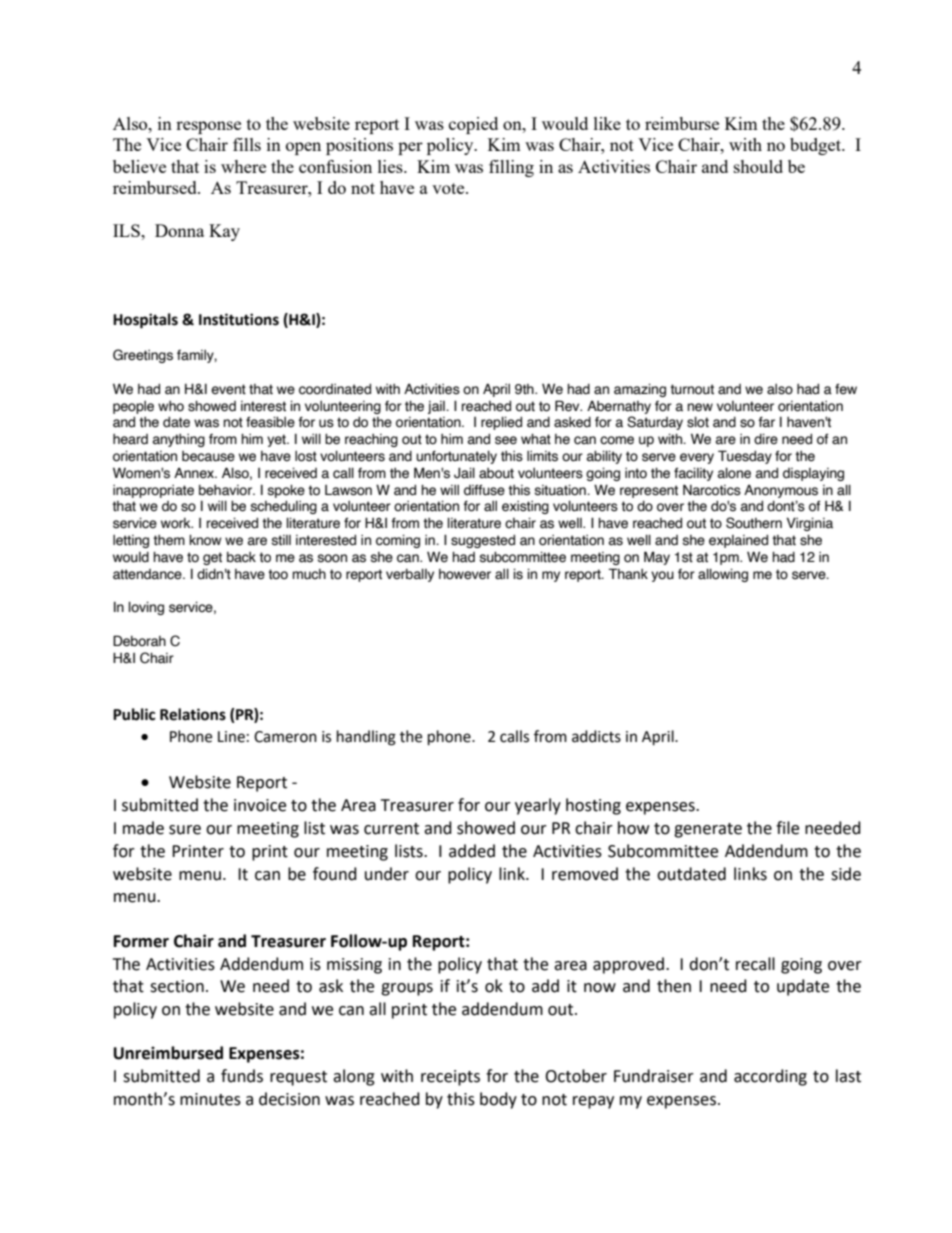 This image has height=1233, width=952. Describe the element at coordinates (758, 166) in the image. I see `should` at that location.
